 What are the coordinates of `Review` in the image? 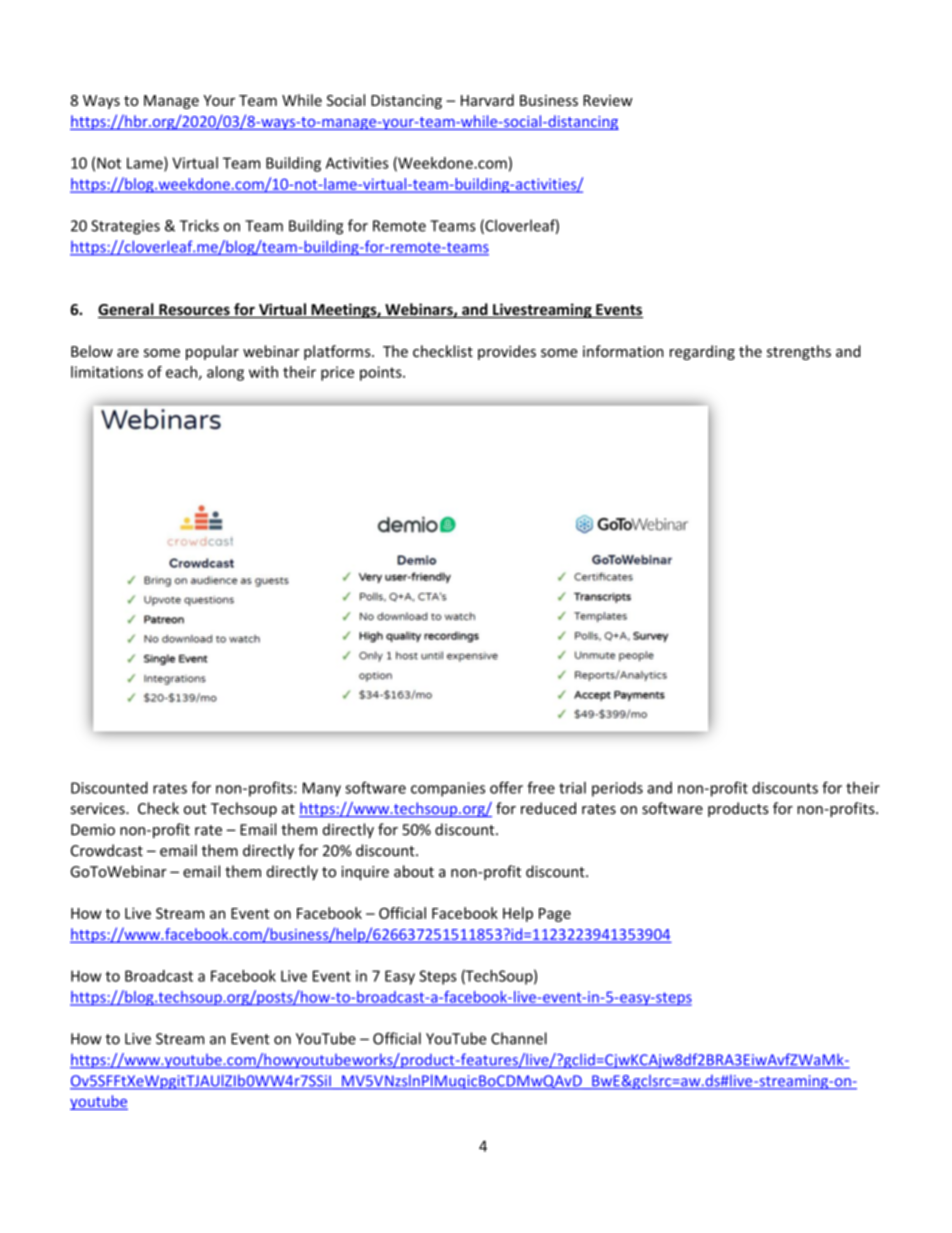 It's located at (608, 100).
